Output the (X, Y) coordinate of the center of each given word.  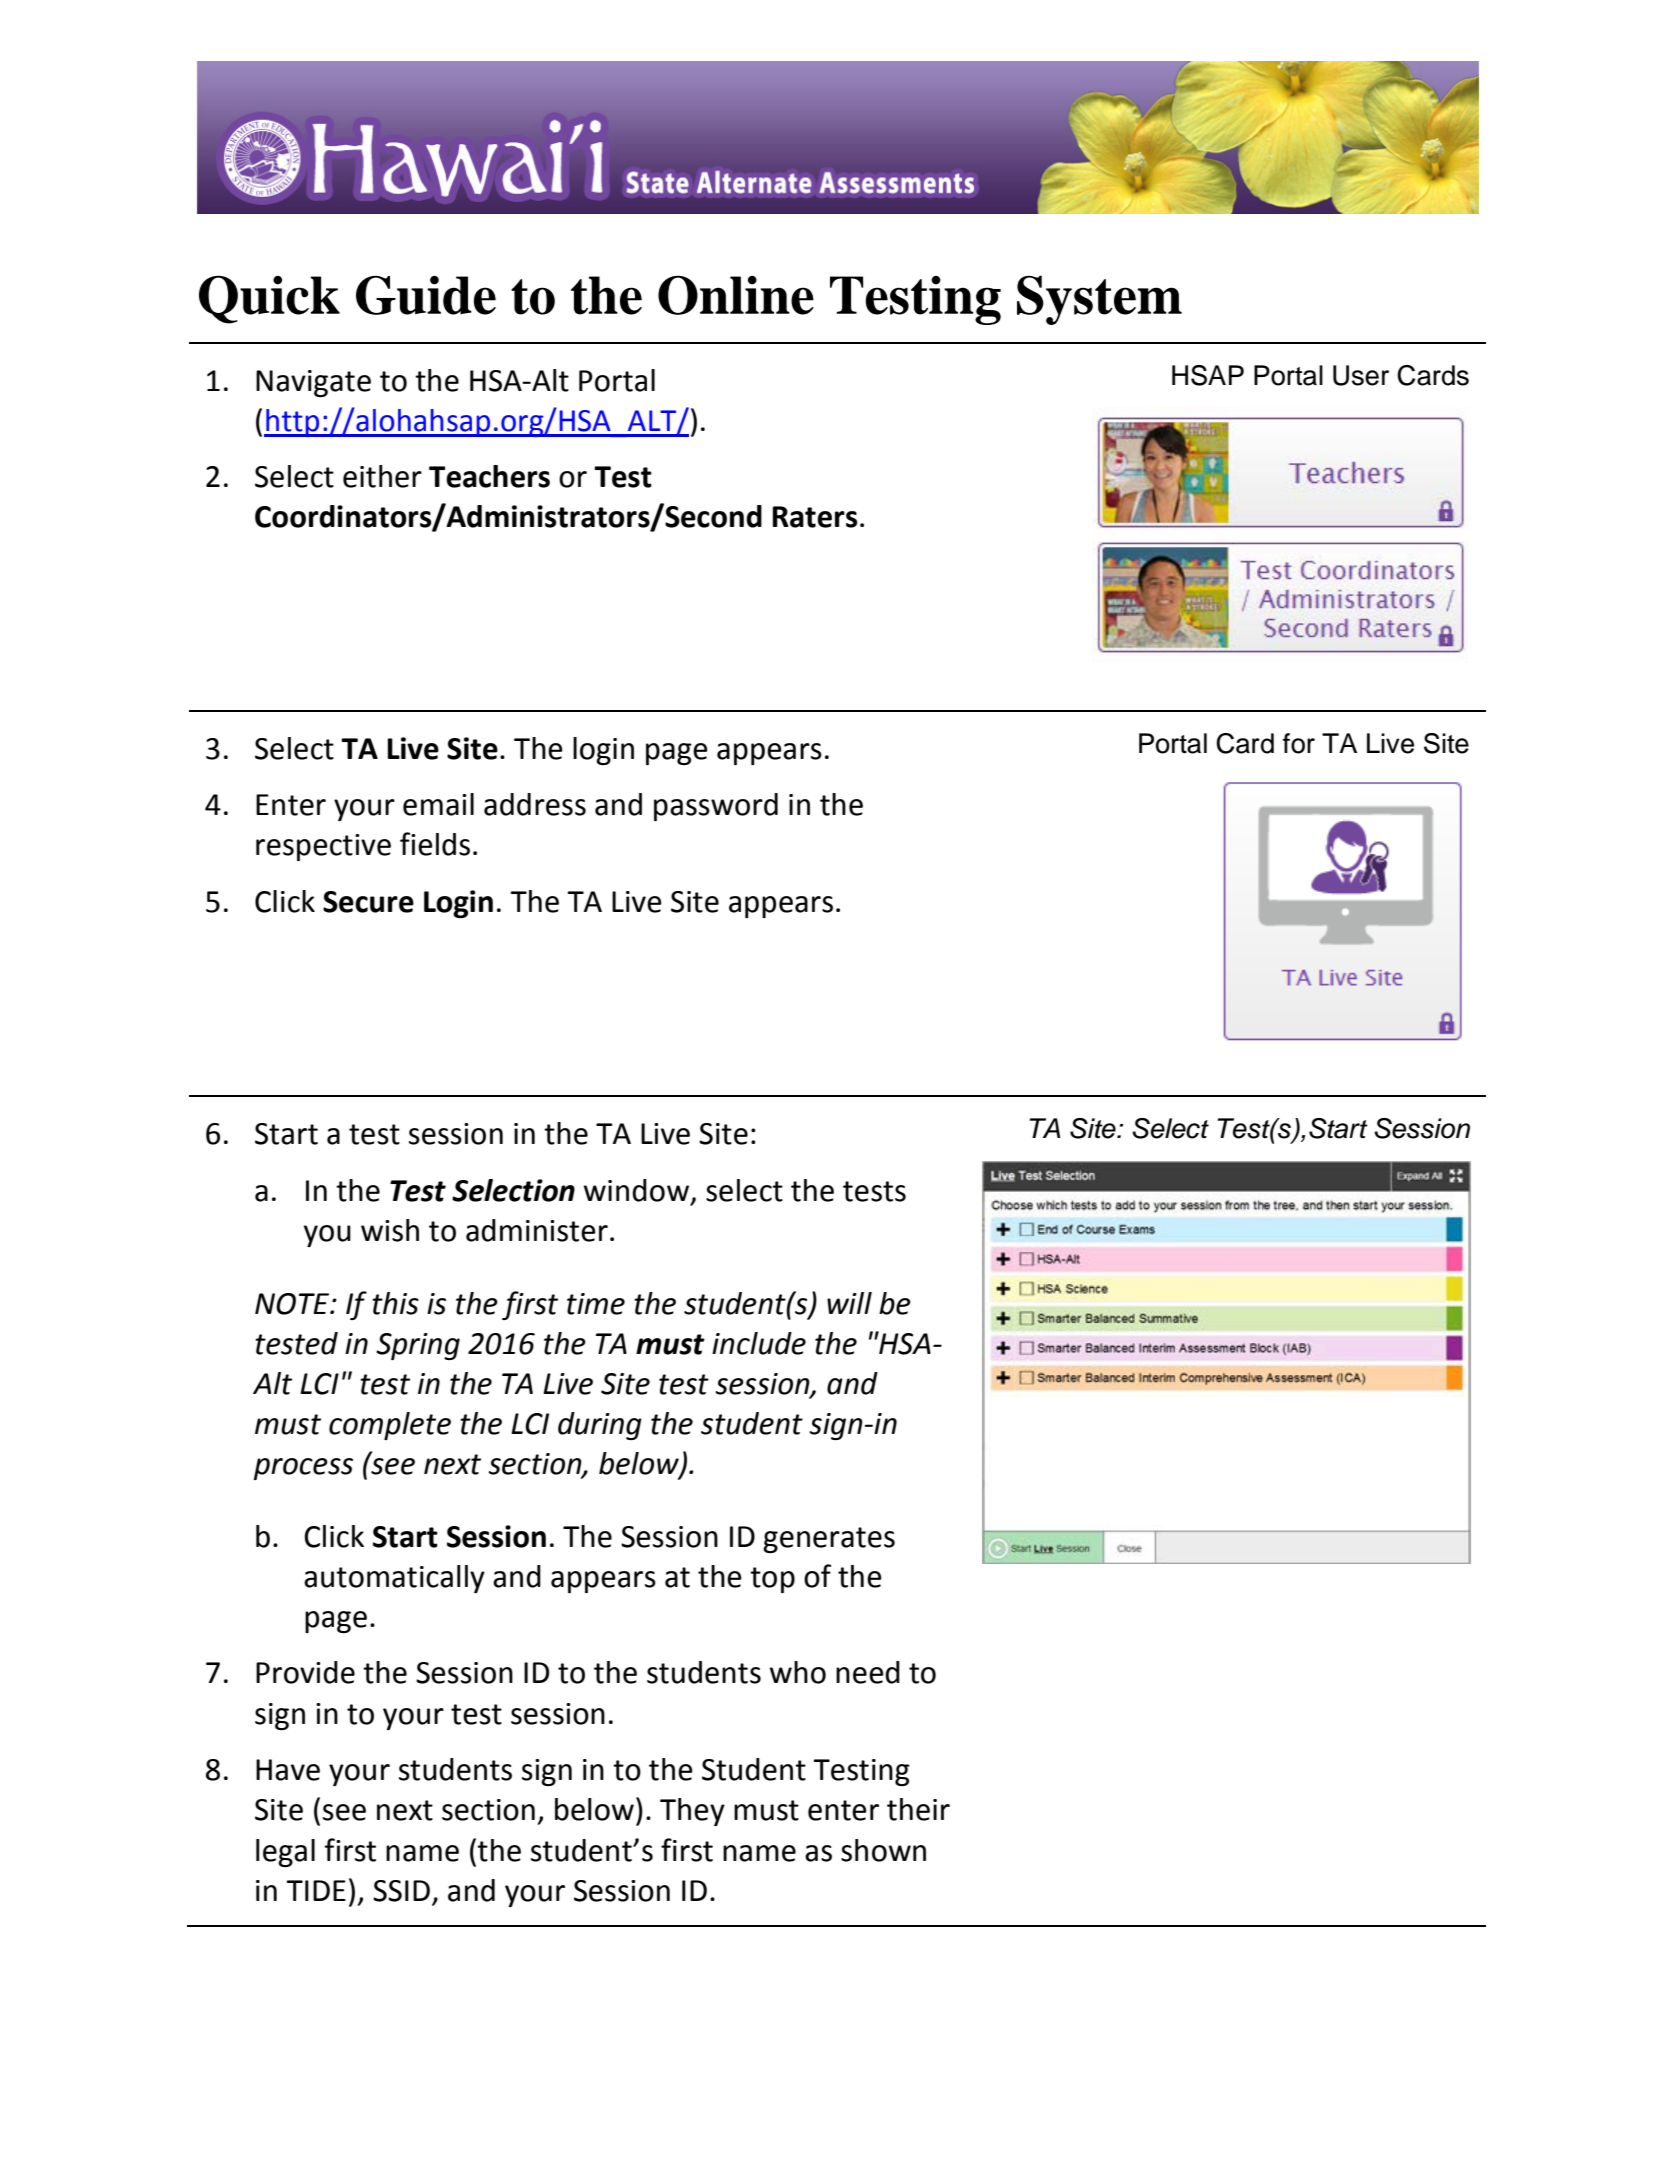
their (918, 1809)
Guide (426, 295)
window (636, 1190)
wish (390, 1230)
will (849, 1303)
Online (736, 295)
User (1361, 375)
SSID (401, 1891)
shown (883, 1850)
